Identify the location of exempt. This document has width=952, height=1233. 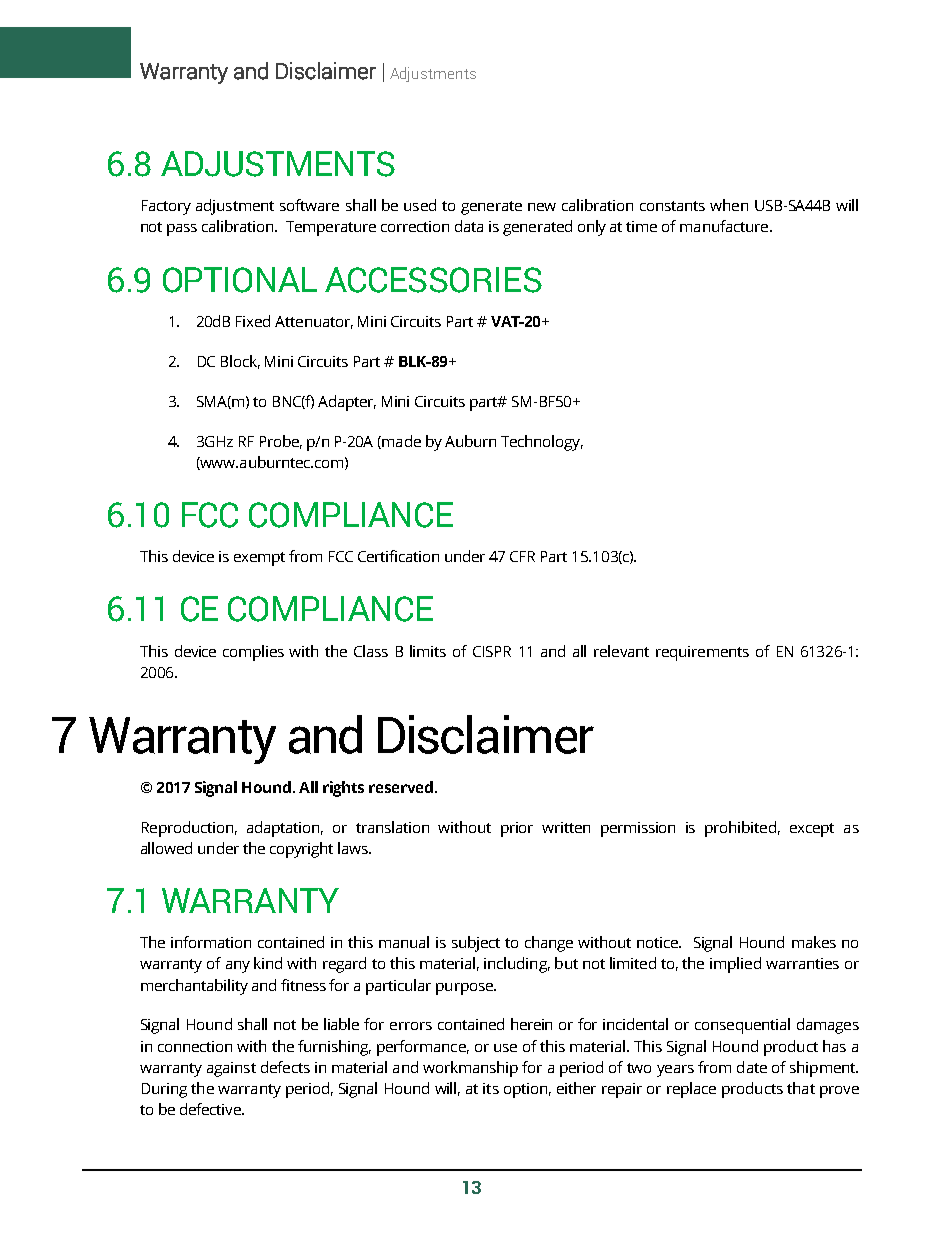
(259, 559).
